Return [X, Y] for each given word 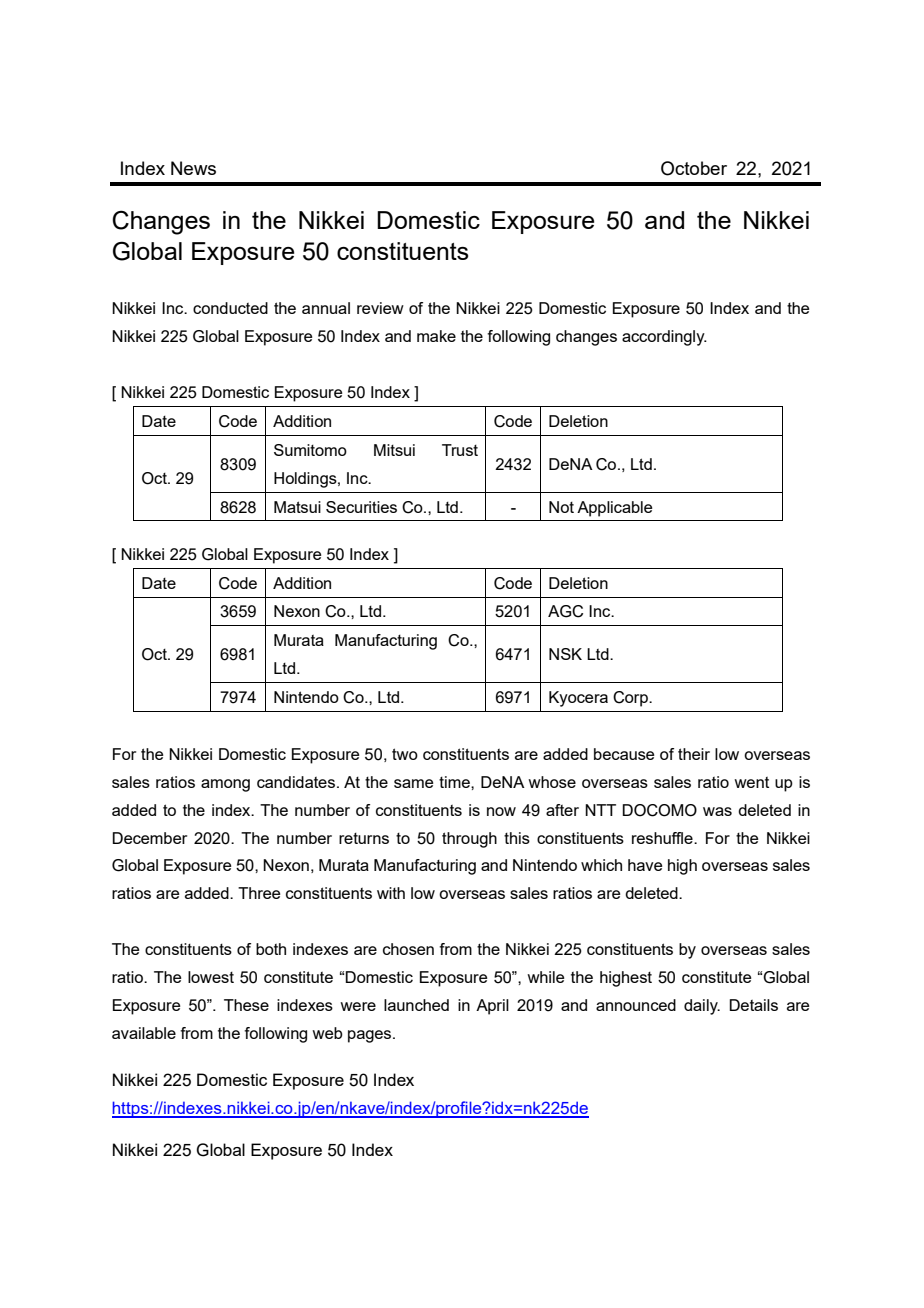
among [225, 785]
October [694, 168]
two [405, 754]
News [193, 168]
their [694, 754]
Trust [460, 450]
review [380, 308]
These [246, 1005]
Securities [361, 507]
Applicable [614, 509]
